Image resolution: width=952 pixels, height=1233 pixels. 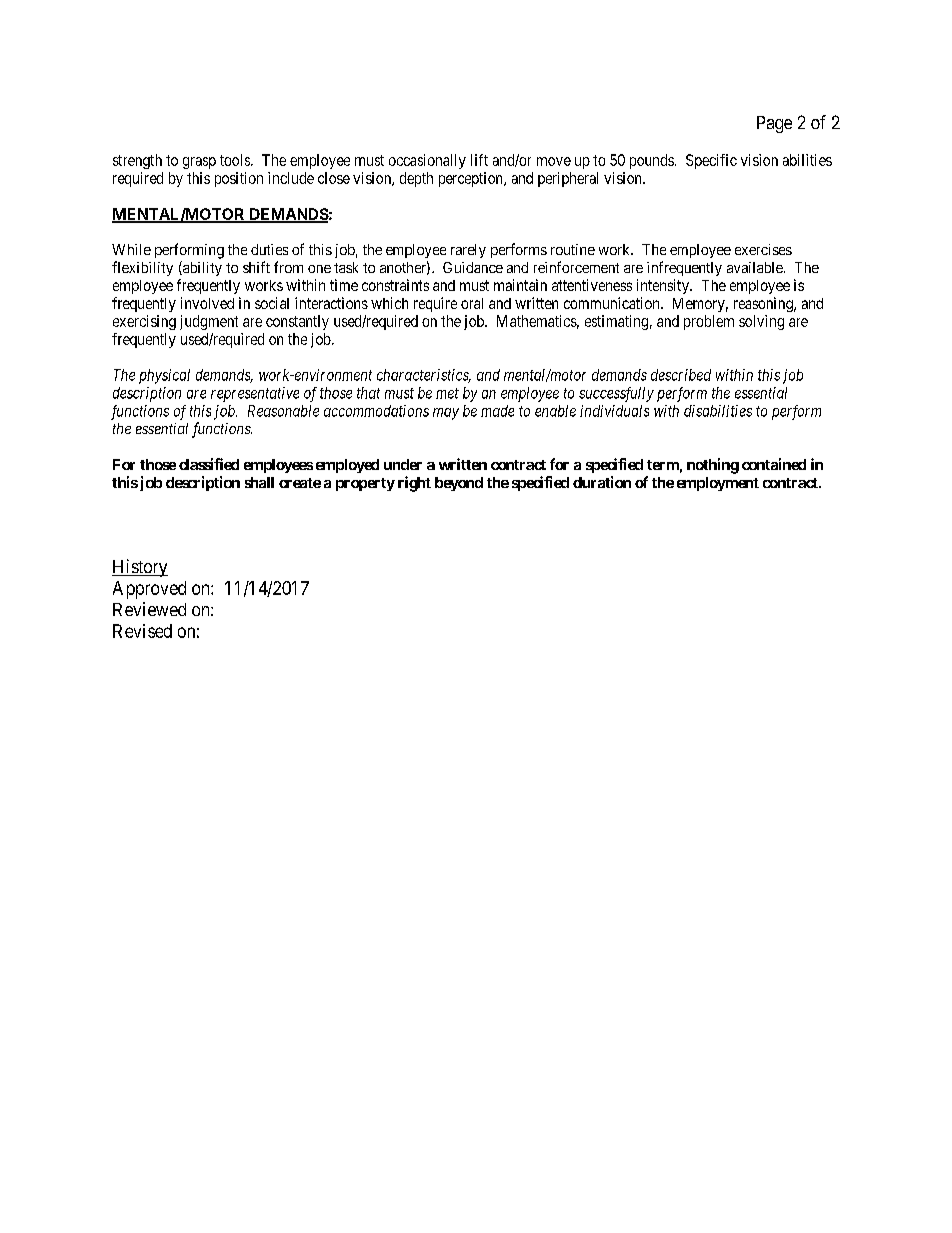 I want to click on physical, so click(x=164, y=376).
